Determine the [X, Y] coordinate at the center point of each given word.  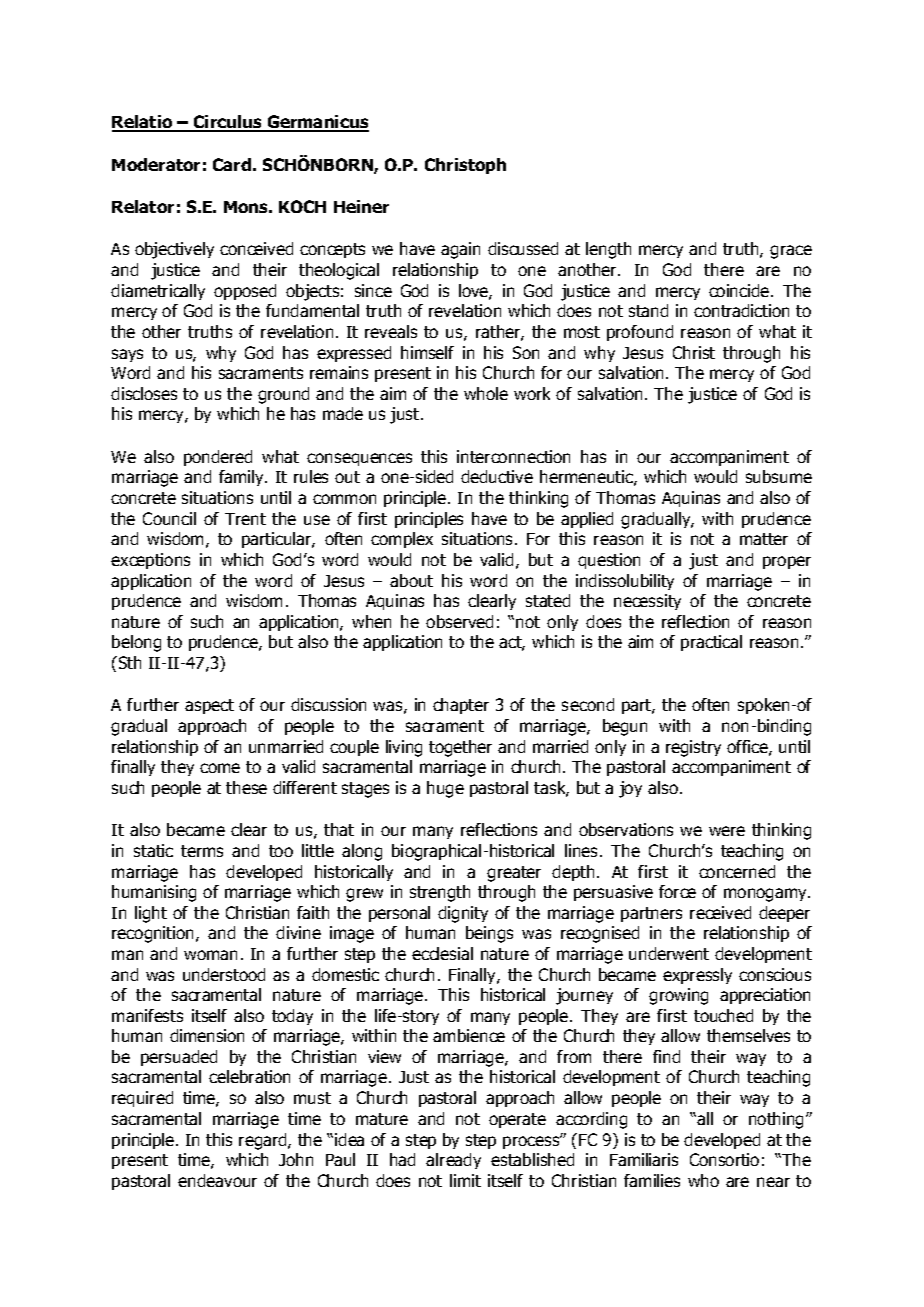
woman [210, 955]
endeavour [217, 1180]
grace [791, 252]
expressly [697, 976]
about [411, 580]
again [460, 250]
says [127, 355]
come [220, 768]
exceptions [150, 561]
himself [427, 352]
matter [764, 539]
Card [232, 164]
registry [693, 748]
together [460, 748]
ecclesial [442, 953]
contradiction [741, 310]
